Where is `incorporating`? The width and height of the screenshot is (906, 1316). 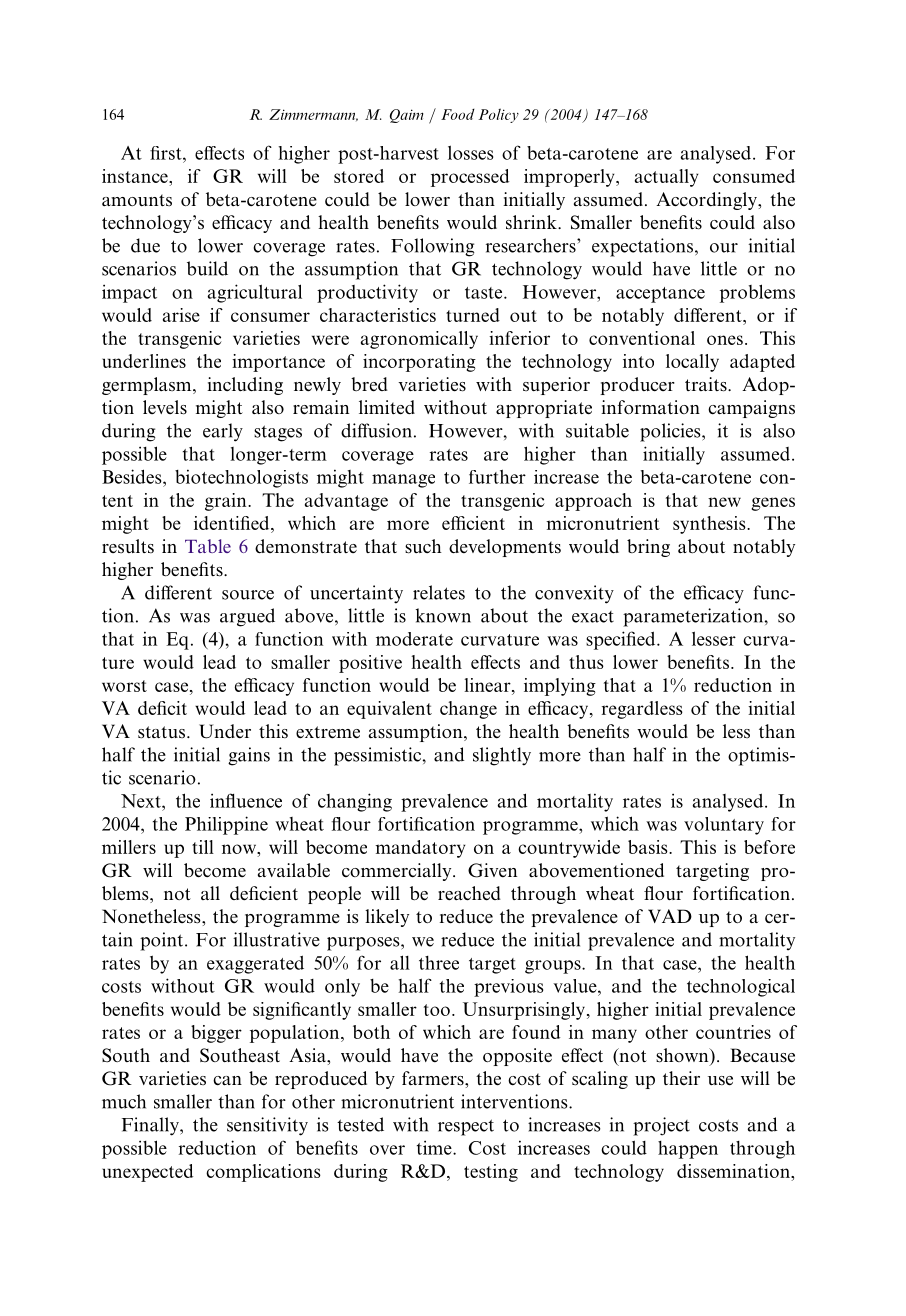
incorporating is located at coordinates (419, 363).
